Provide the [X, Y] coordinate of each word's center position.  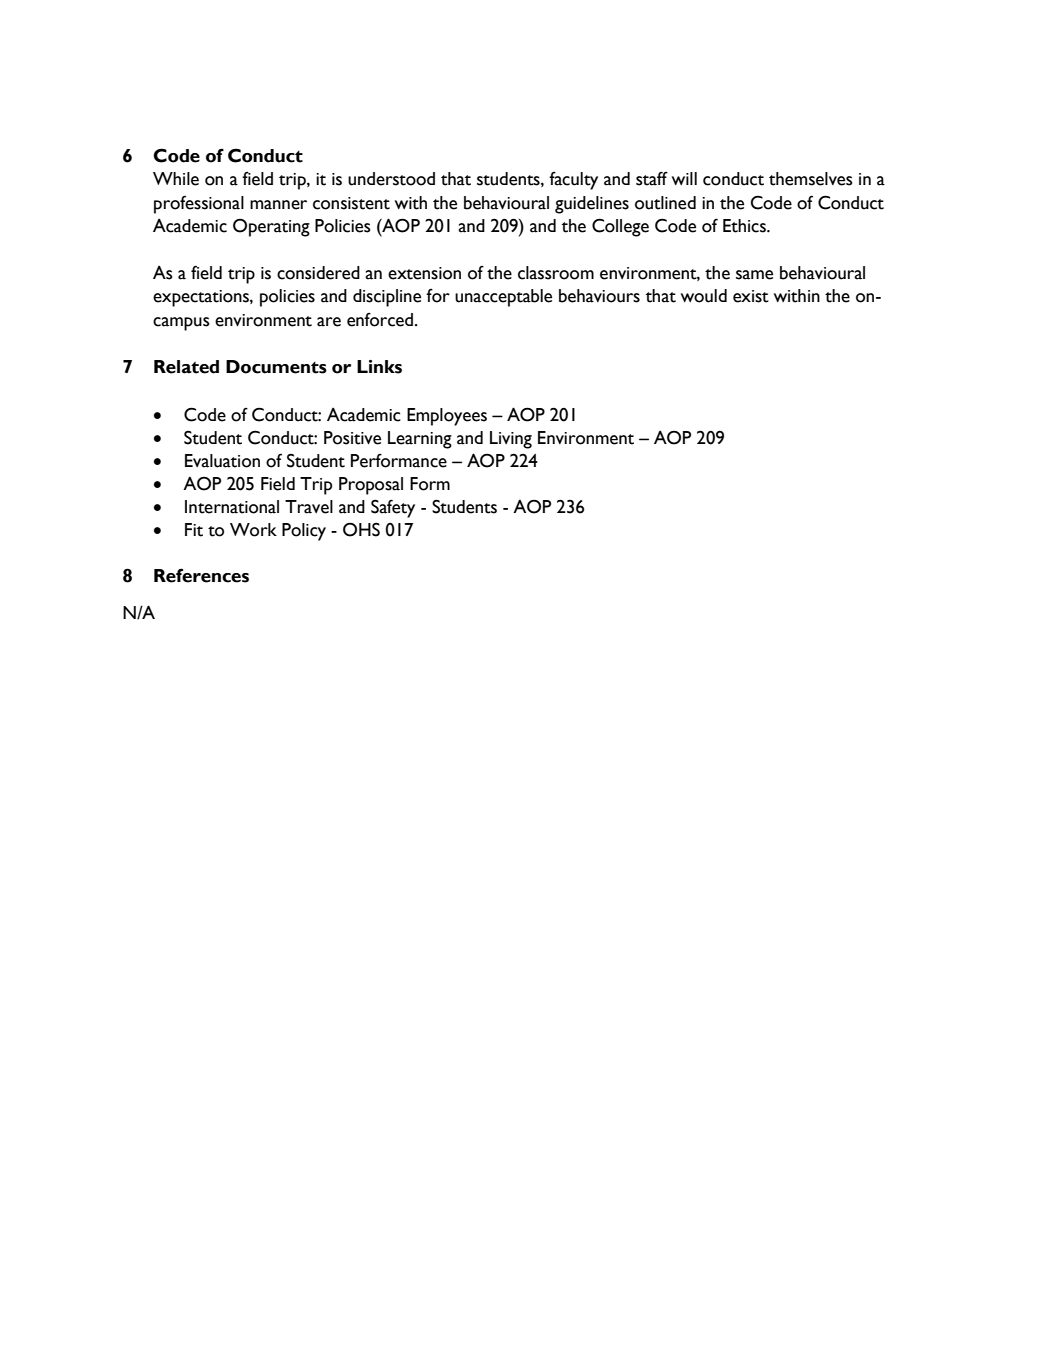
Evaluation [222, 461]
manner [278, 205]
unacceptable [503, 298]
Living [511, 440]
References [201, 575]
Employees [447, 417]
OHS [361, 529]
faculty [573, 181]
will [684, 178]
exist [751, 296]
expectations [202, 298]
